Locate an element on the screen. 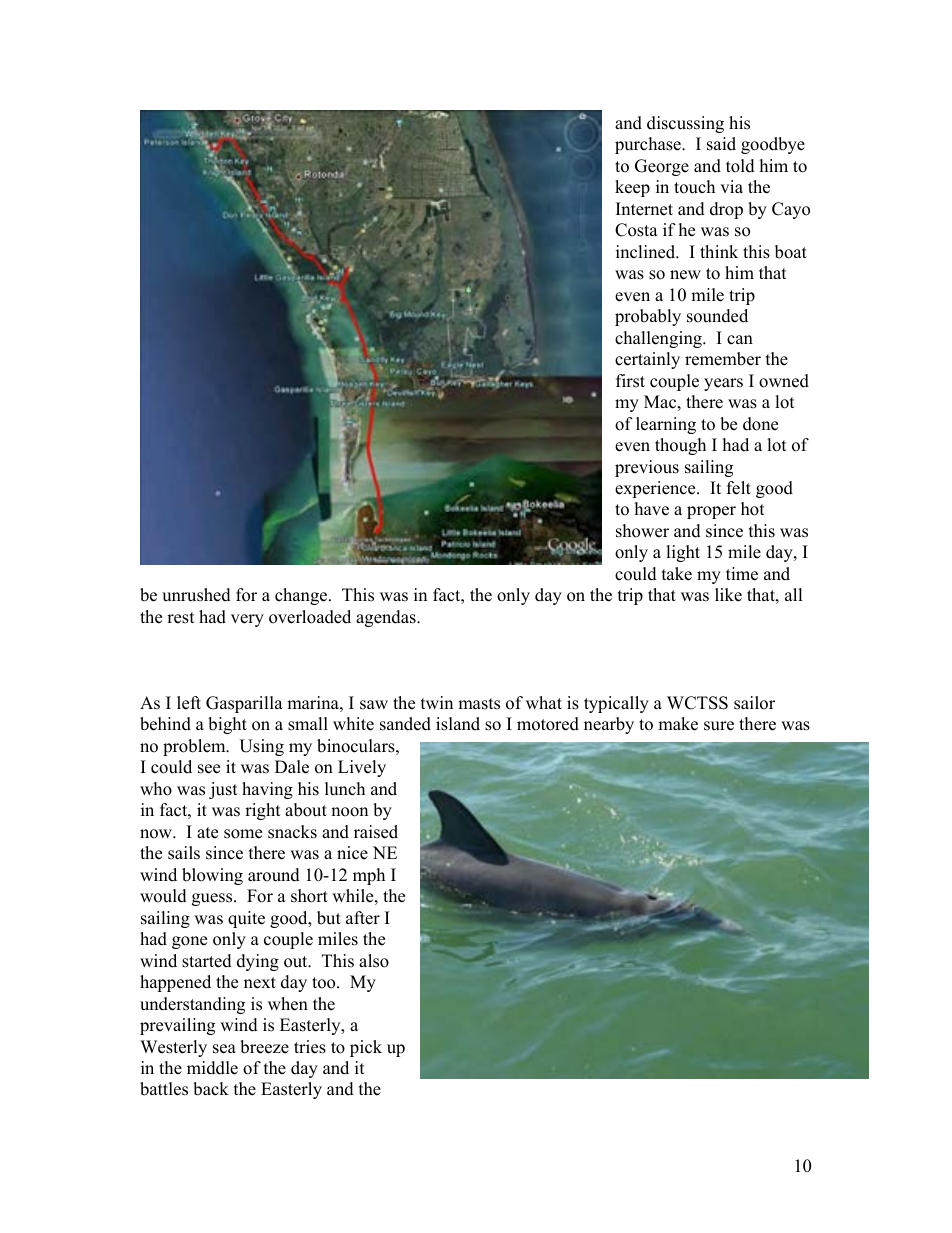 This screenshot has width=952, height=1233. change is located at coordinates (302, 596).
